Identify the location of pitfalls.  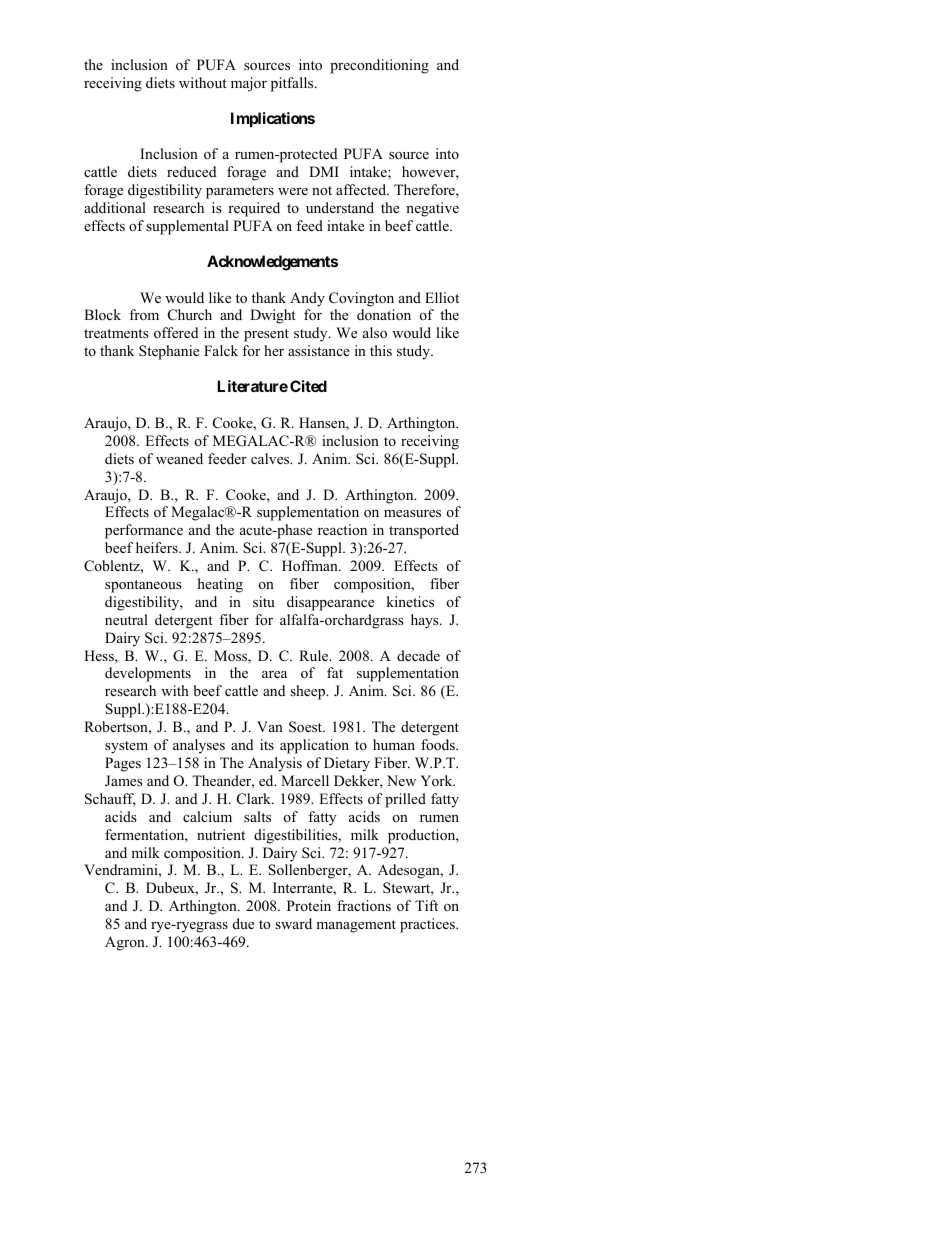
(293, 84).
